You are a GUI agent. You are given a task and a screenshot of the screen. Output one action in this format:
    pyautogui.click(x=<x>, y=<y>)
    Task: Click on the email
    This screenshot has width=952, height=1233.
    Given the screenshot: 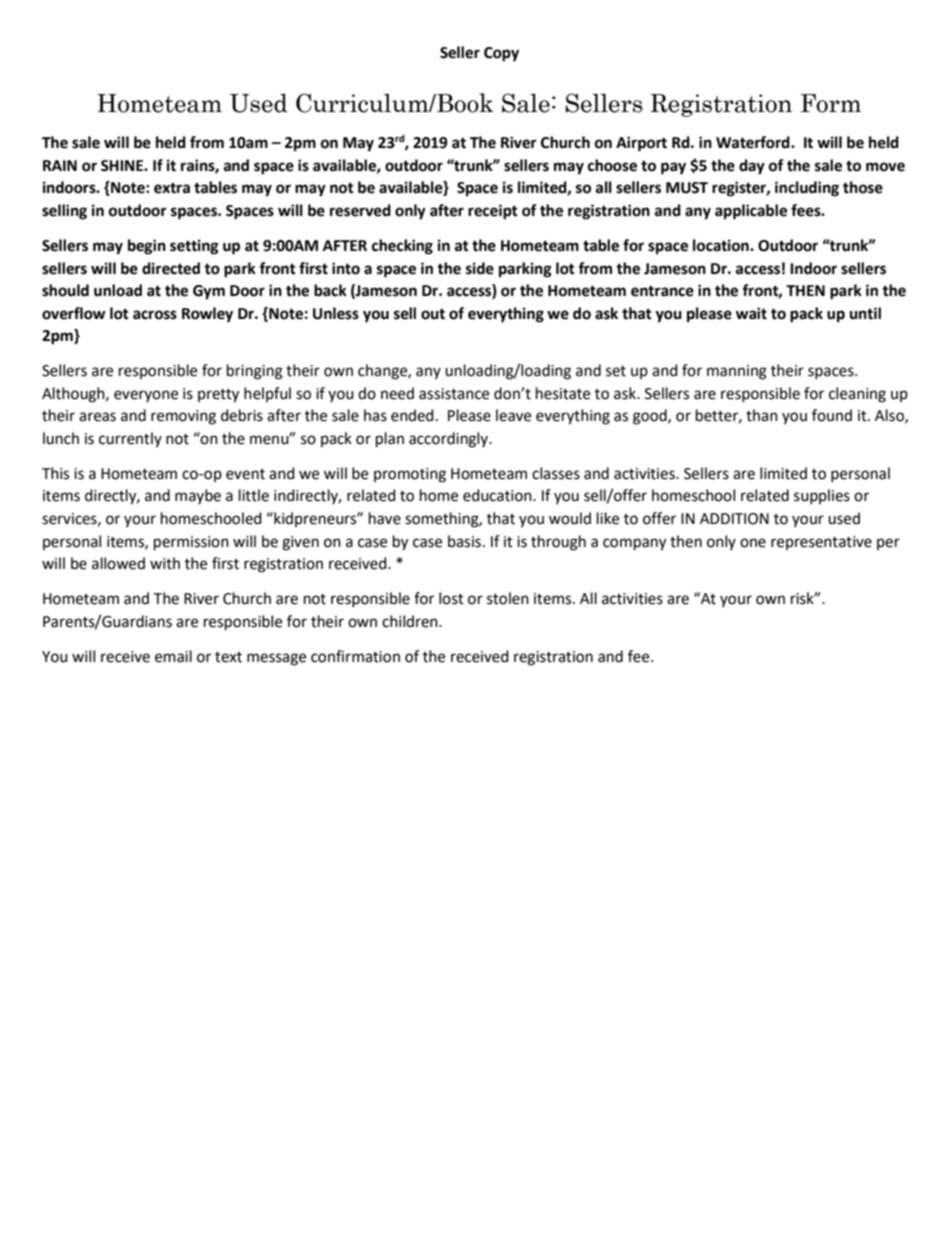 What is the action you would take?
    pyautogui.click(x=173, y=656)
